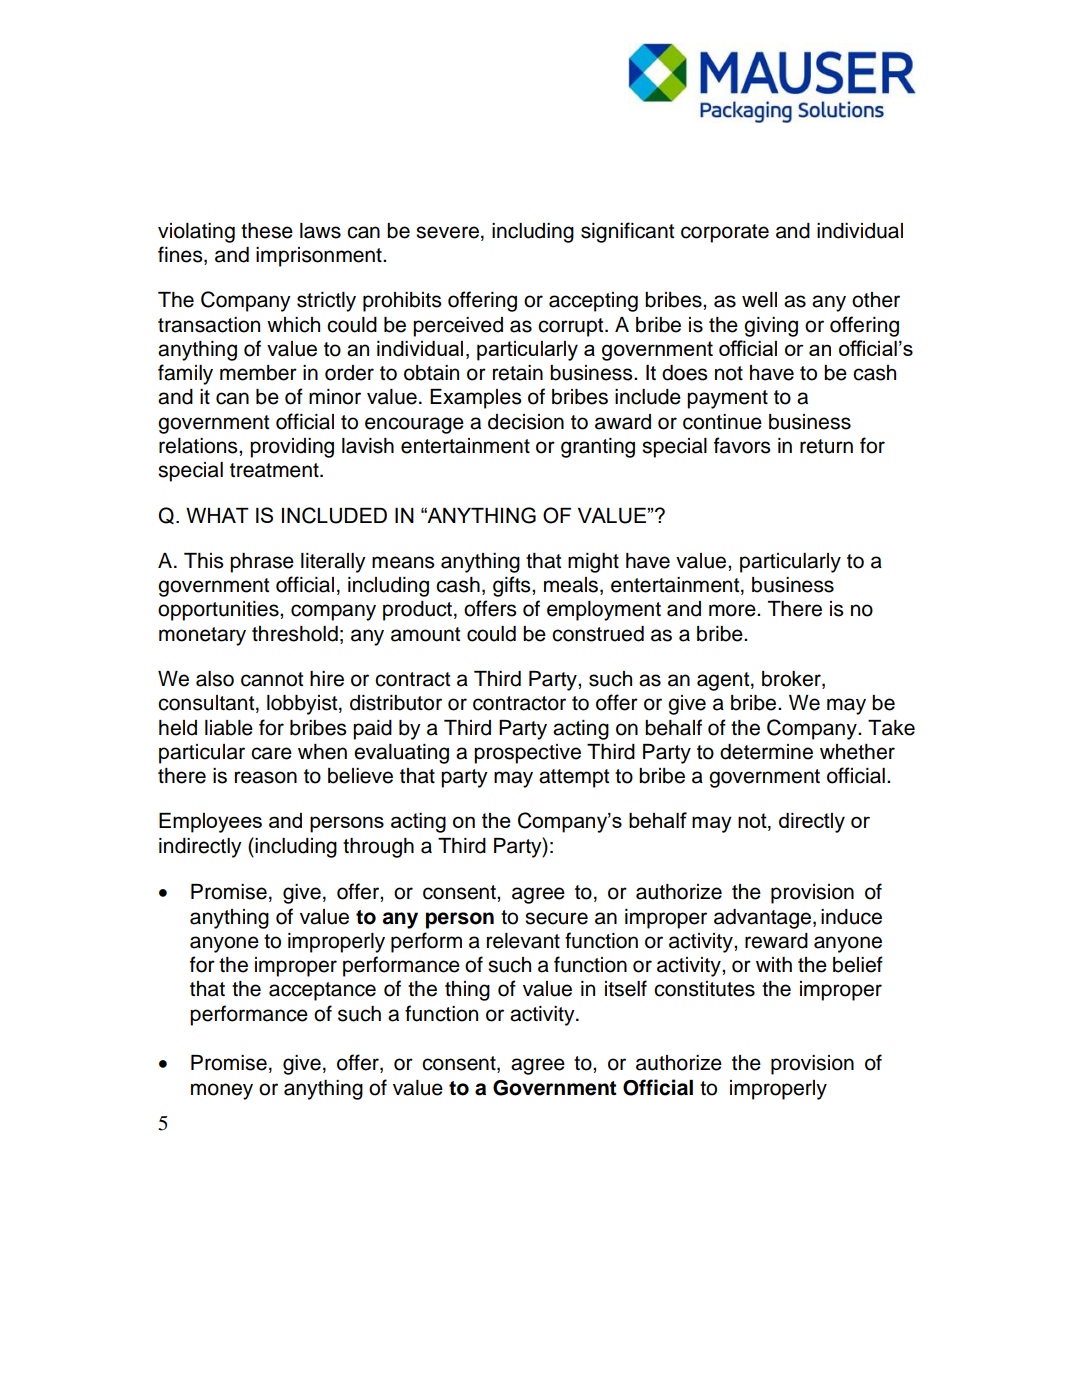 This screenshot has width=1076, height=1392. Describe the element at coordinates (766, 752) in the screenshot. I see `determine` at that location.
